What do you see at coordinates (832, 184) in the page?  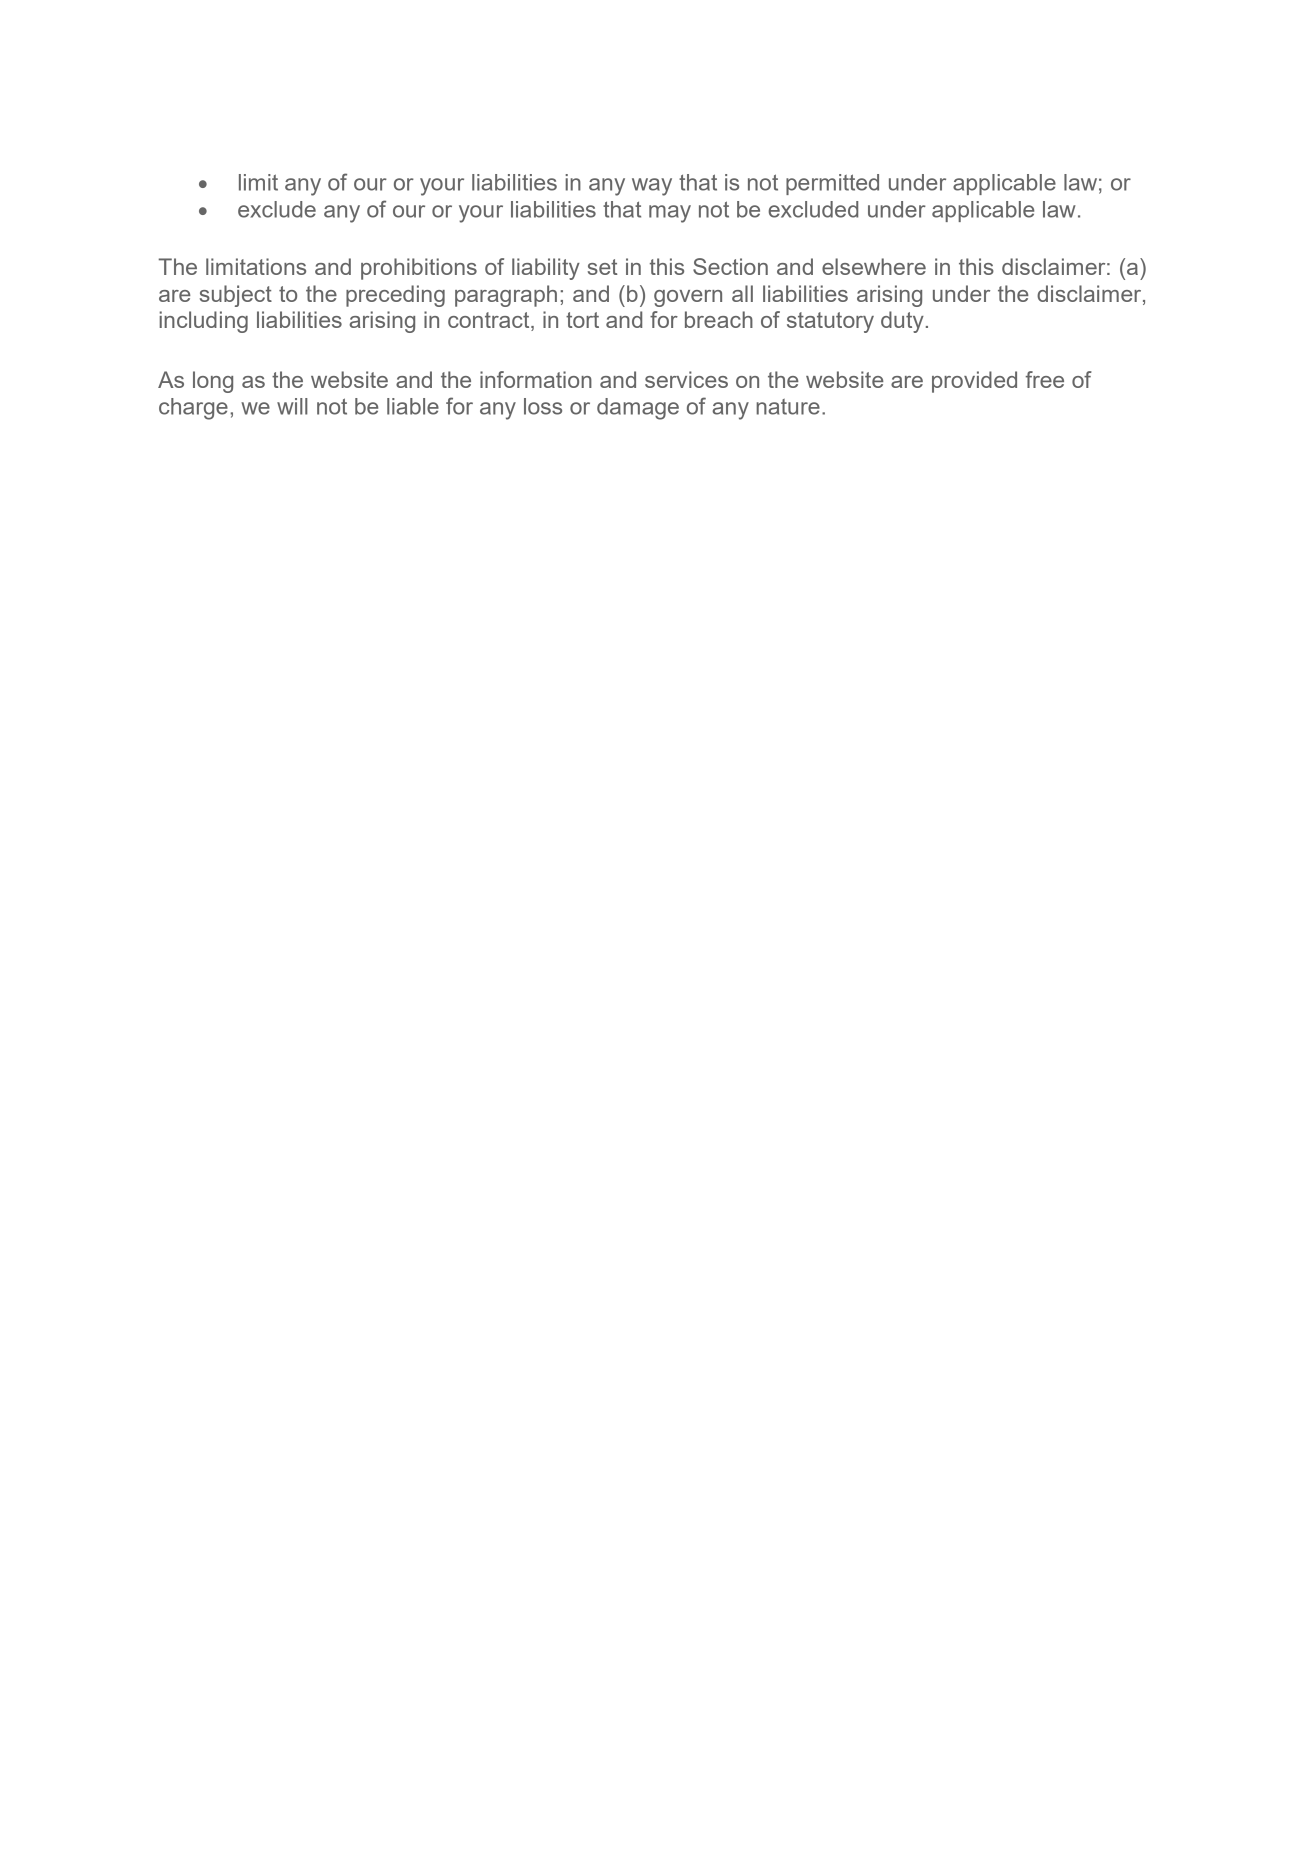 I see `permitted` at bounding box center [832, 184].
